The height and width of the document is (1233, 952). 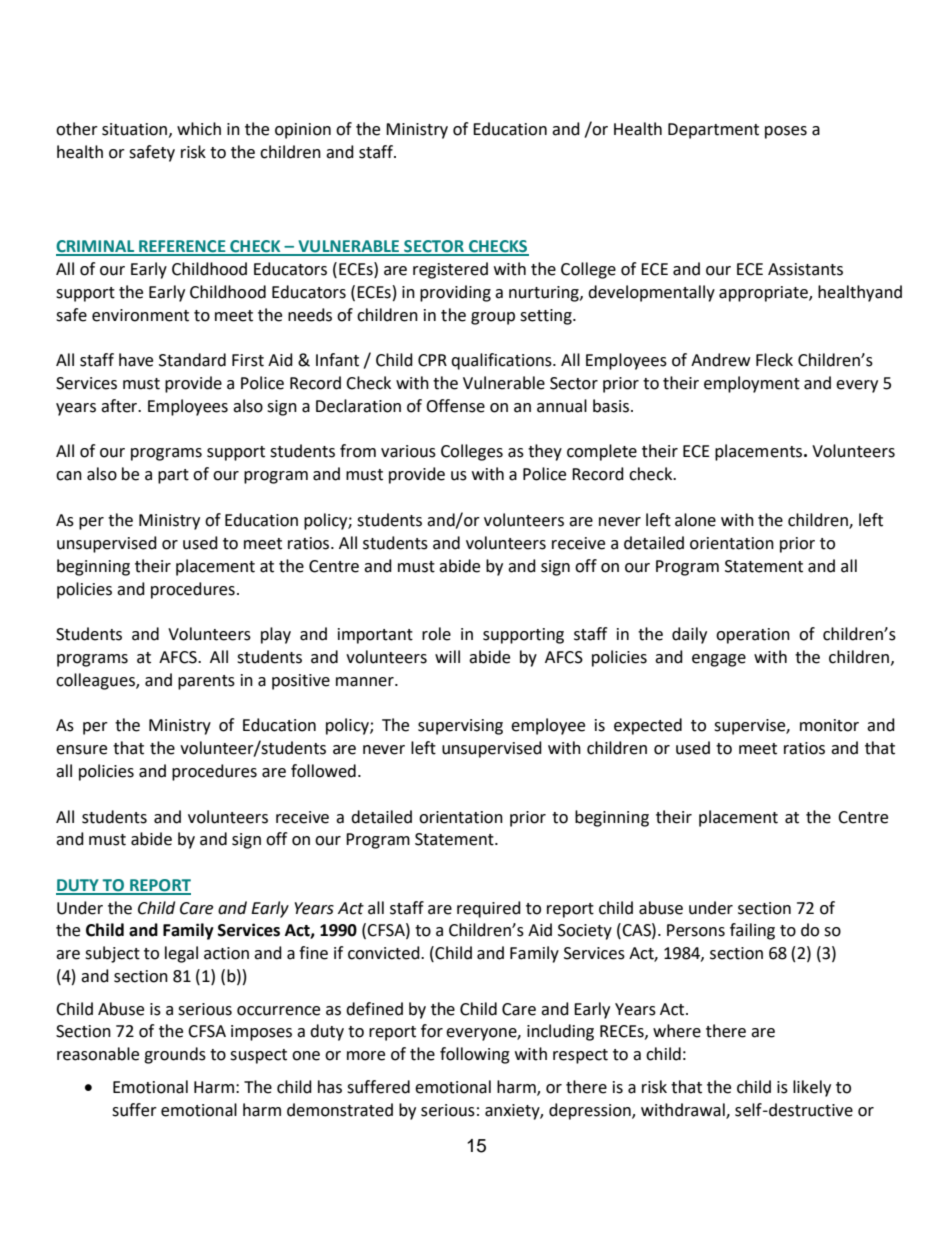 I want to click on grounds, so click(x=175, y=1055).
